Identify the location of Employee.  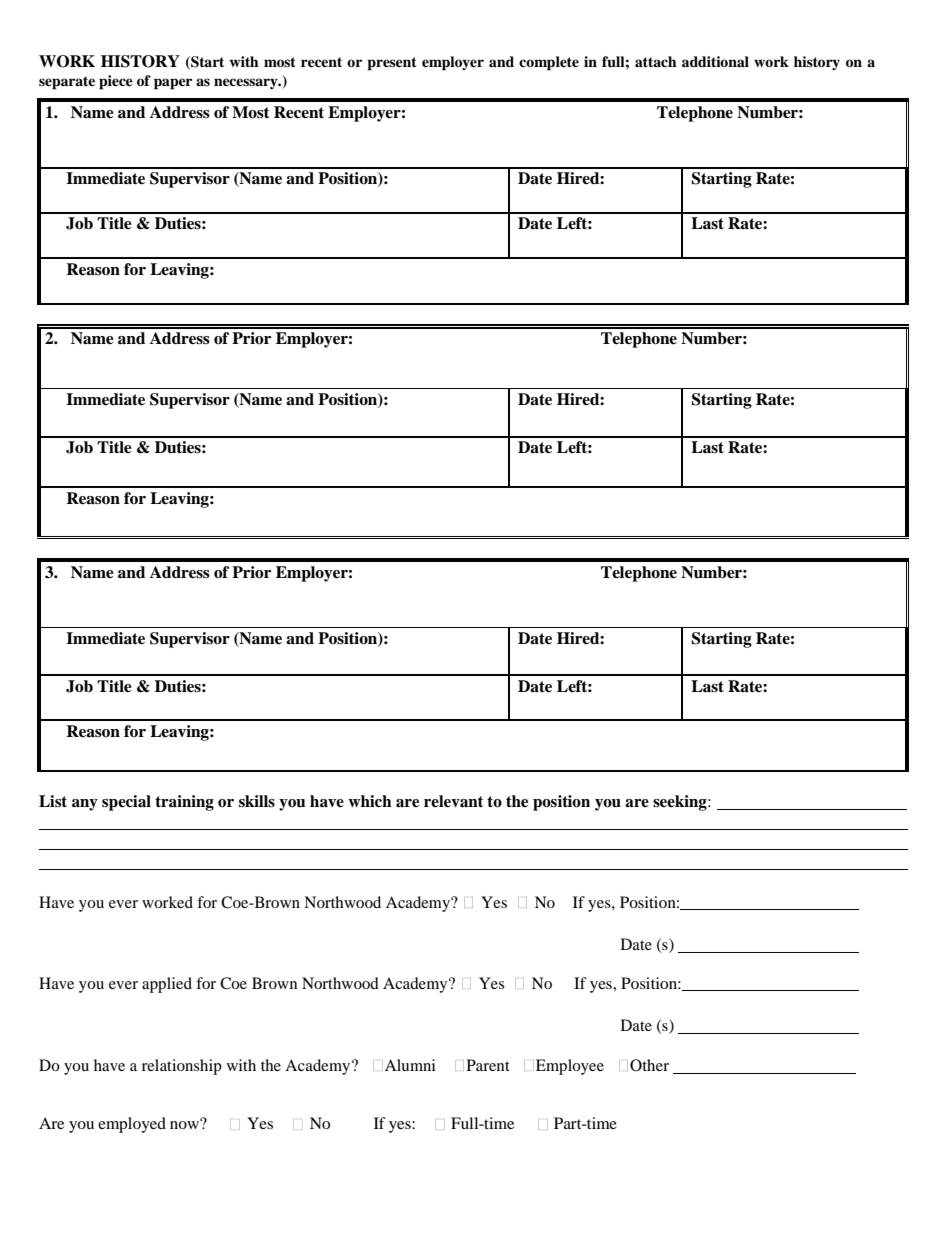
(570, 1067).
